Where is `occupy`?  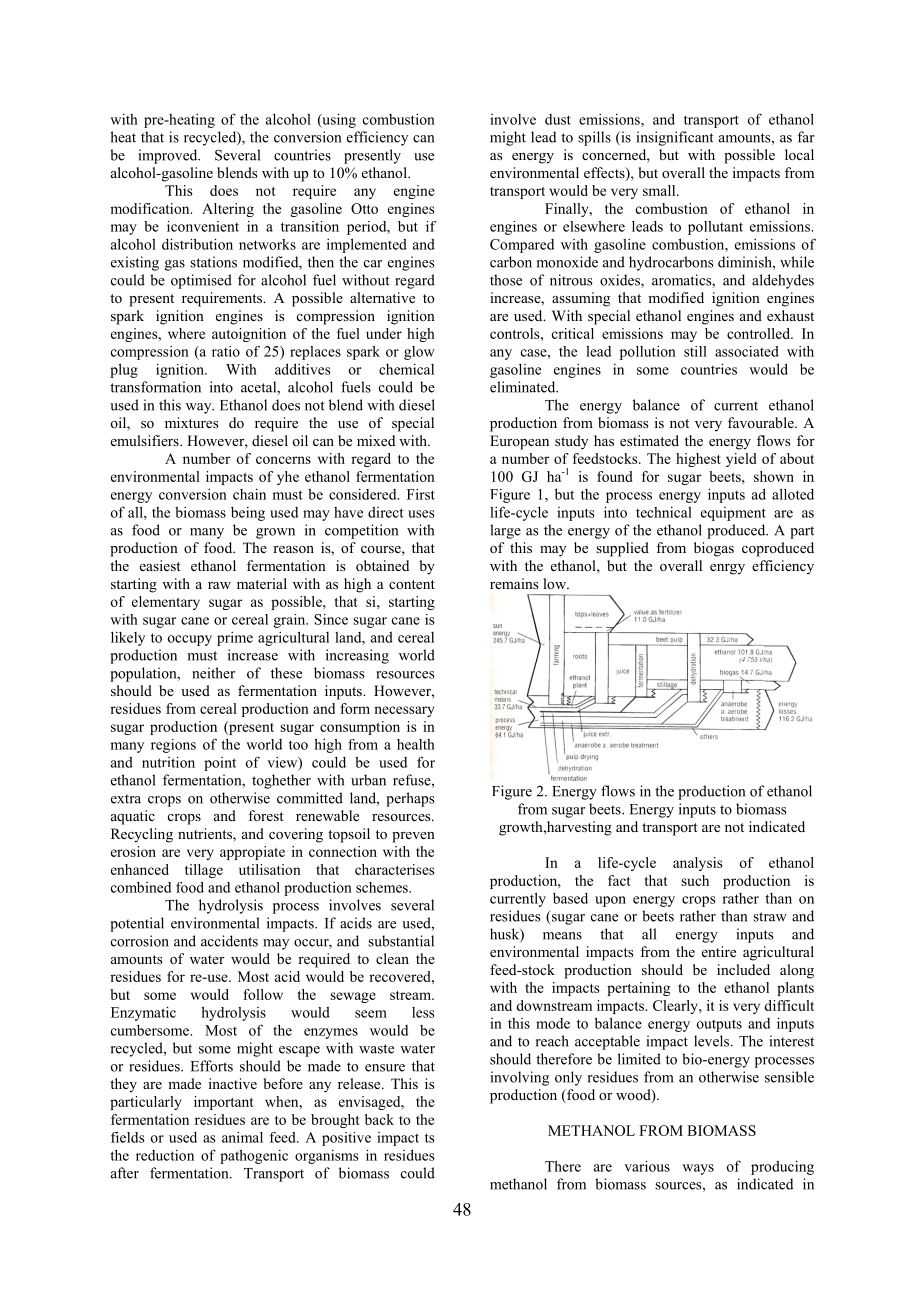 occupy is located at coordinates (190, 640).
